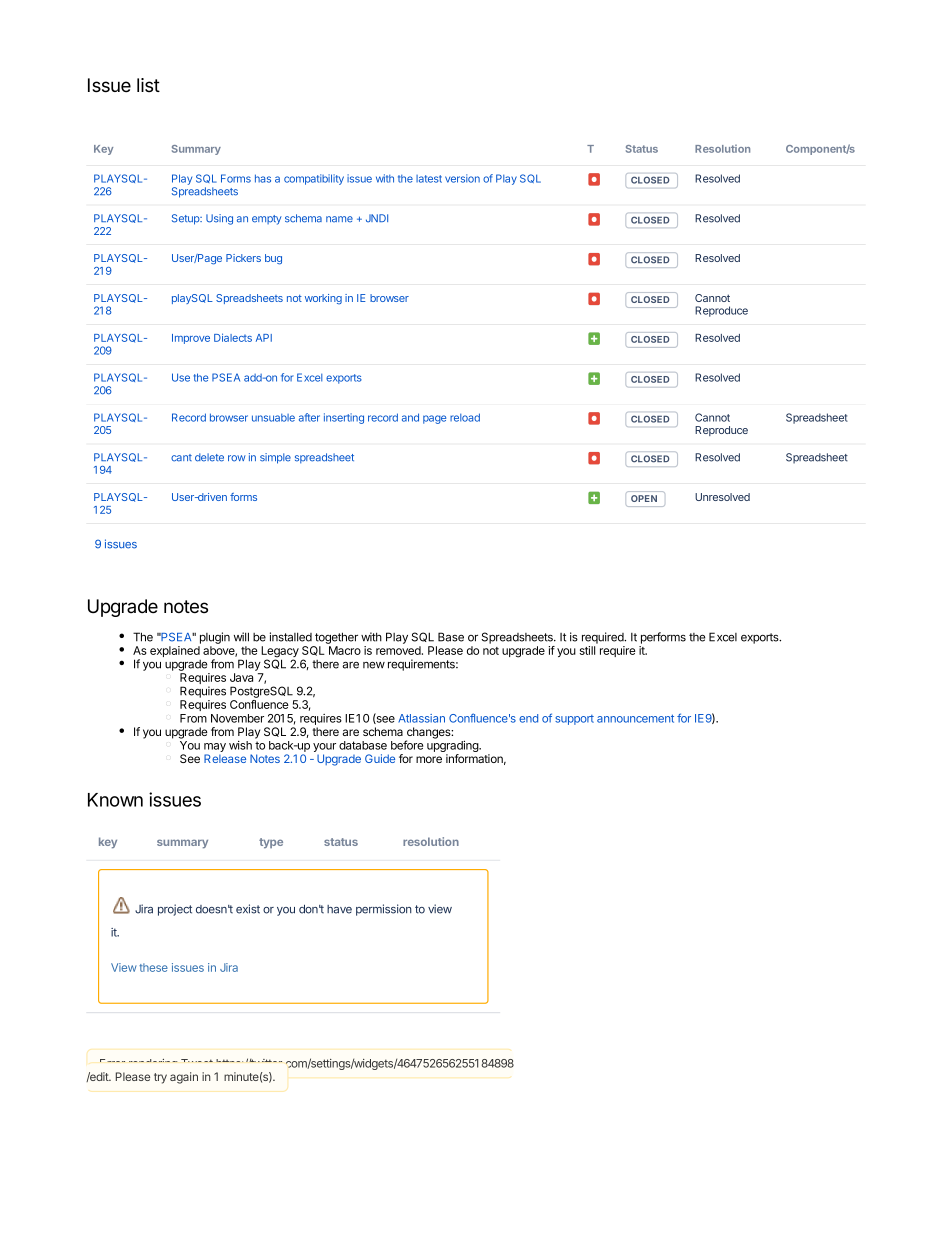 This image has height=1233, width=952. Describe the element at coordinates (175, 910) in the image. I see `project` at that location.
